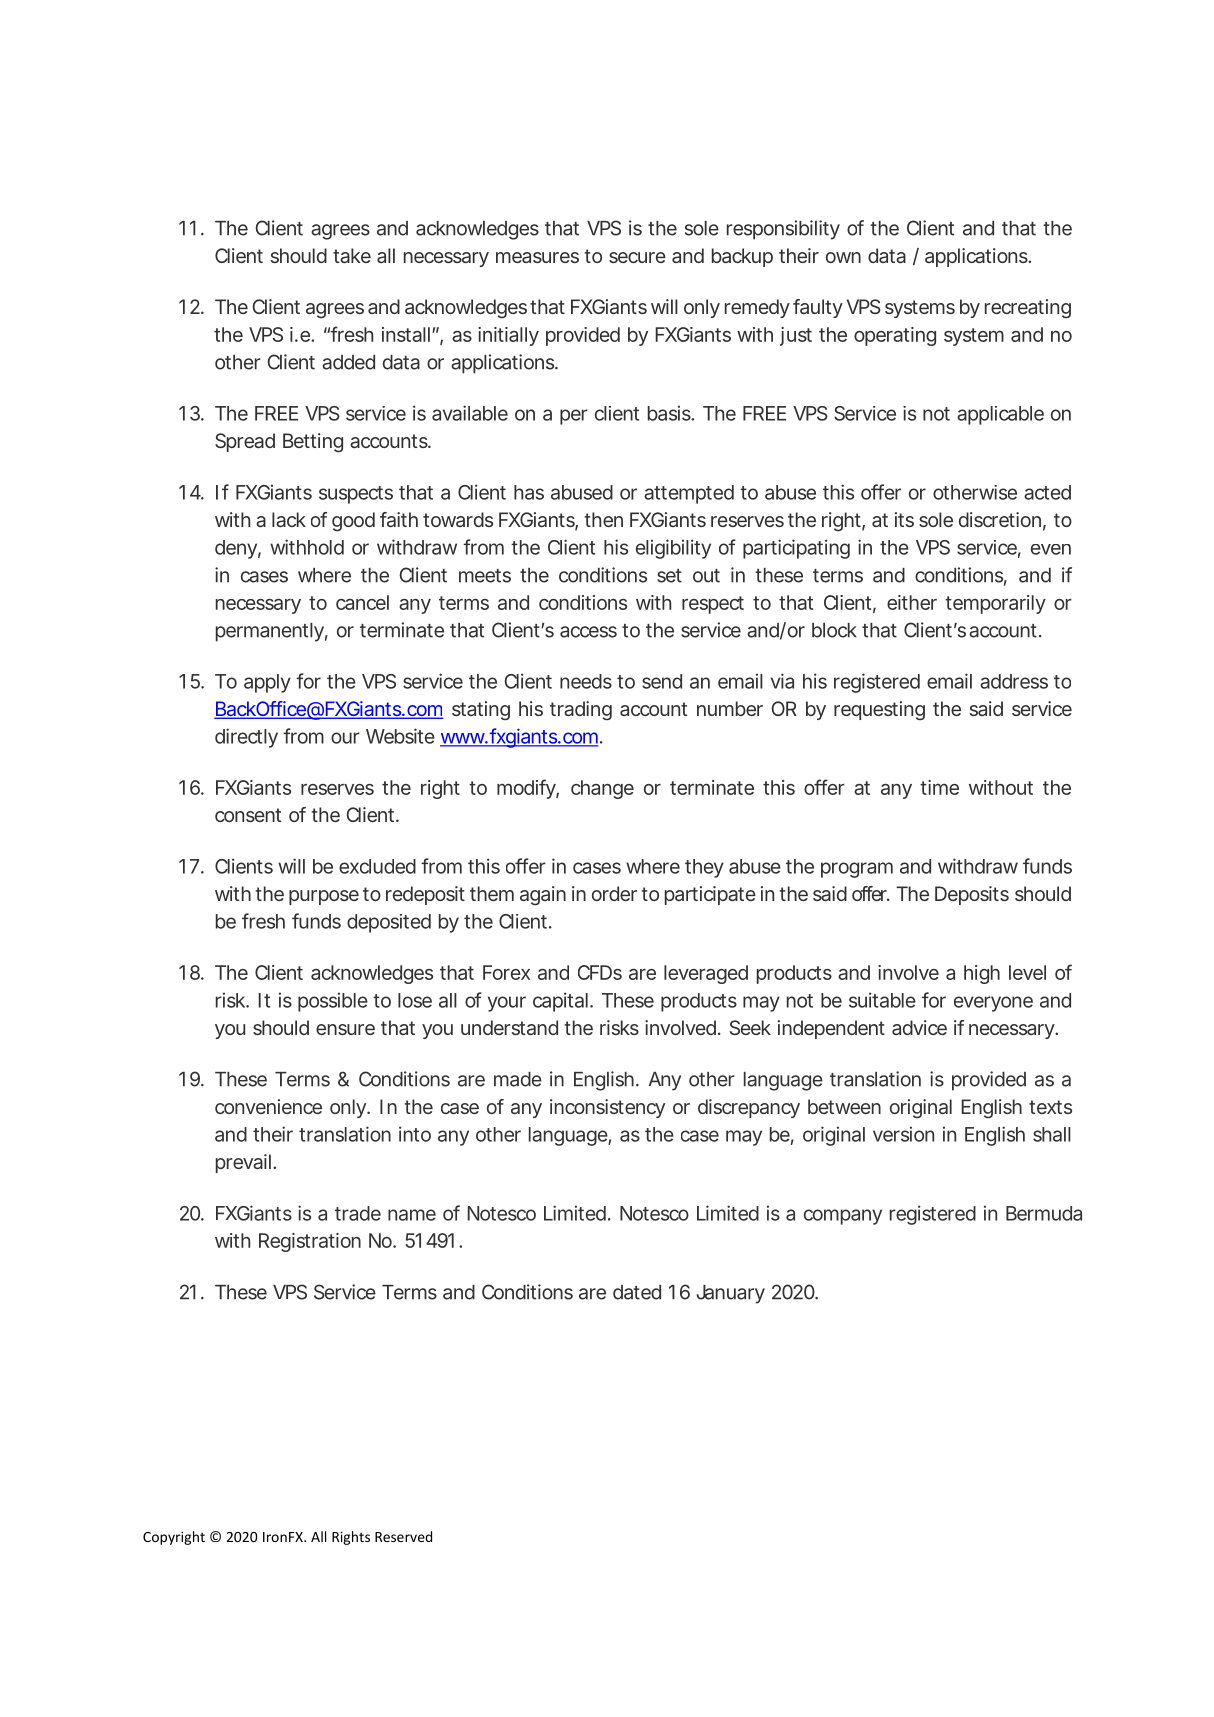  I want to click on version, so click(903, 1134).
